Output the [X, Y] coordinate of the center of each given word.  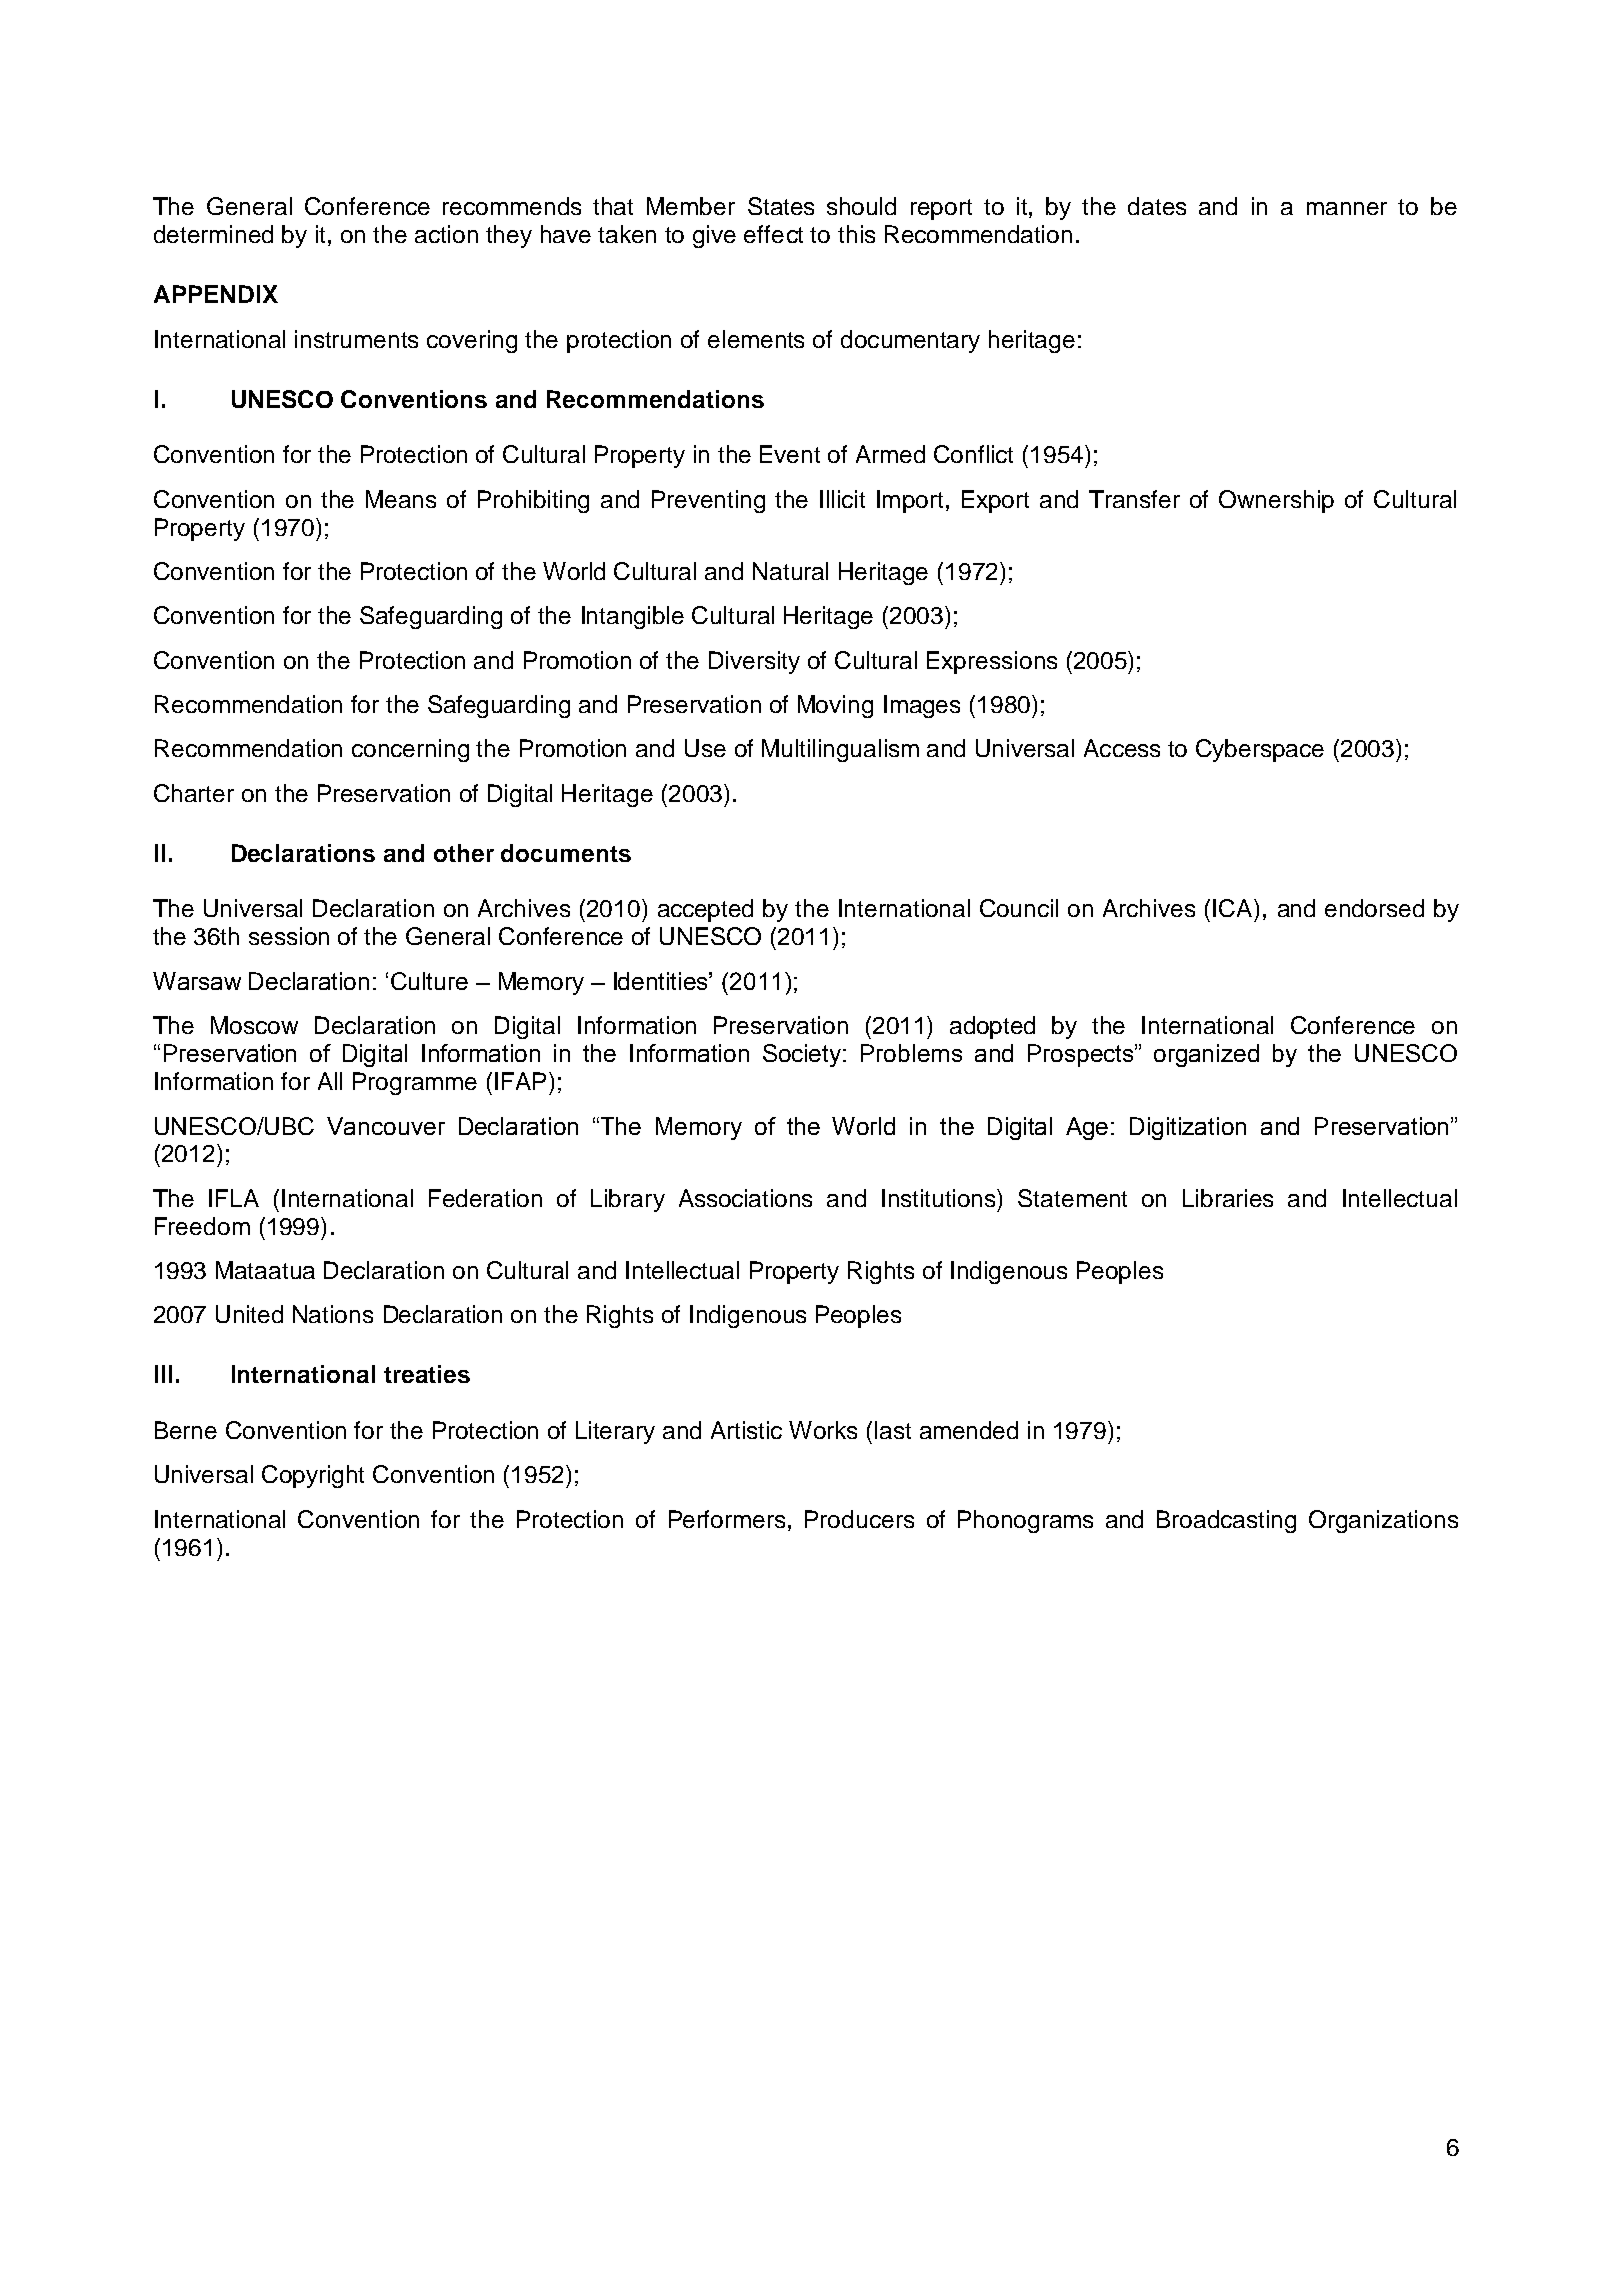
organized [1206, 1055]
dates [1157, 206]
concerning [410, 750]
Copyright [313, 1476]
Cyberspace [1260, 750]
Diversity [754, 662]
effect [773, 234]
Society [803, 1055]
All [330, 1081]
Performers [729, 1519]
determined [213, 234]
